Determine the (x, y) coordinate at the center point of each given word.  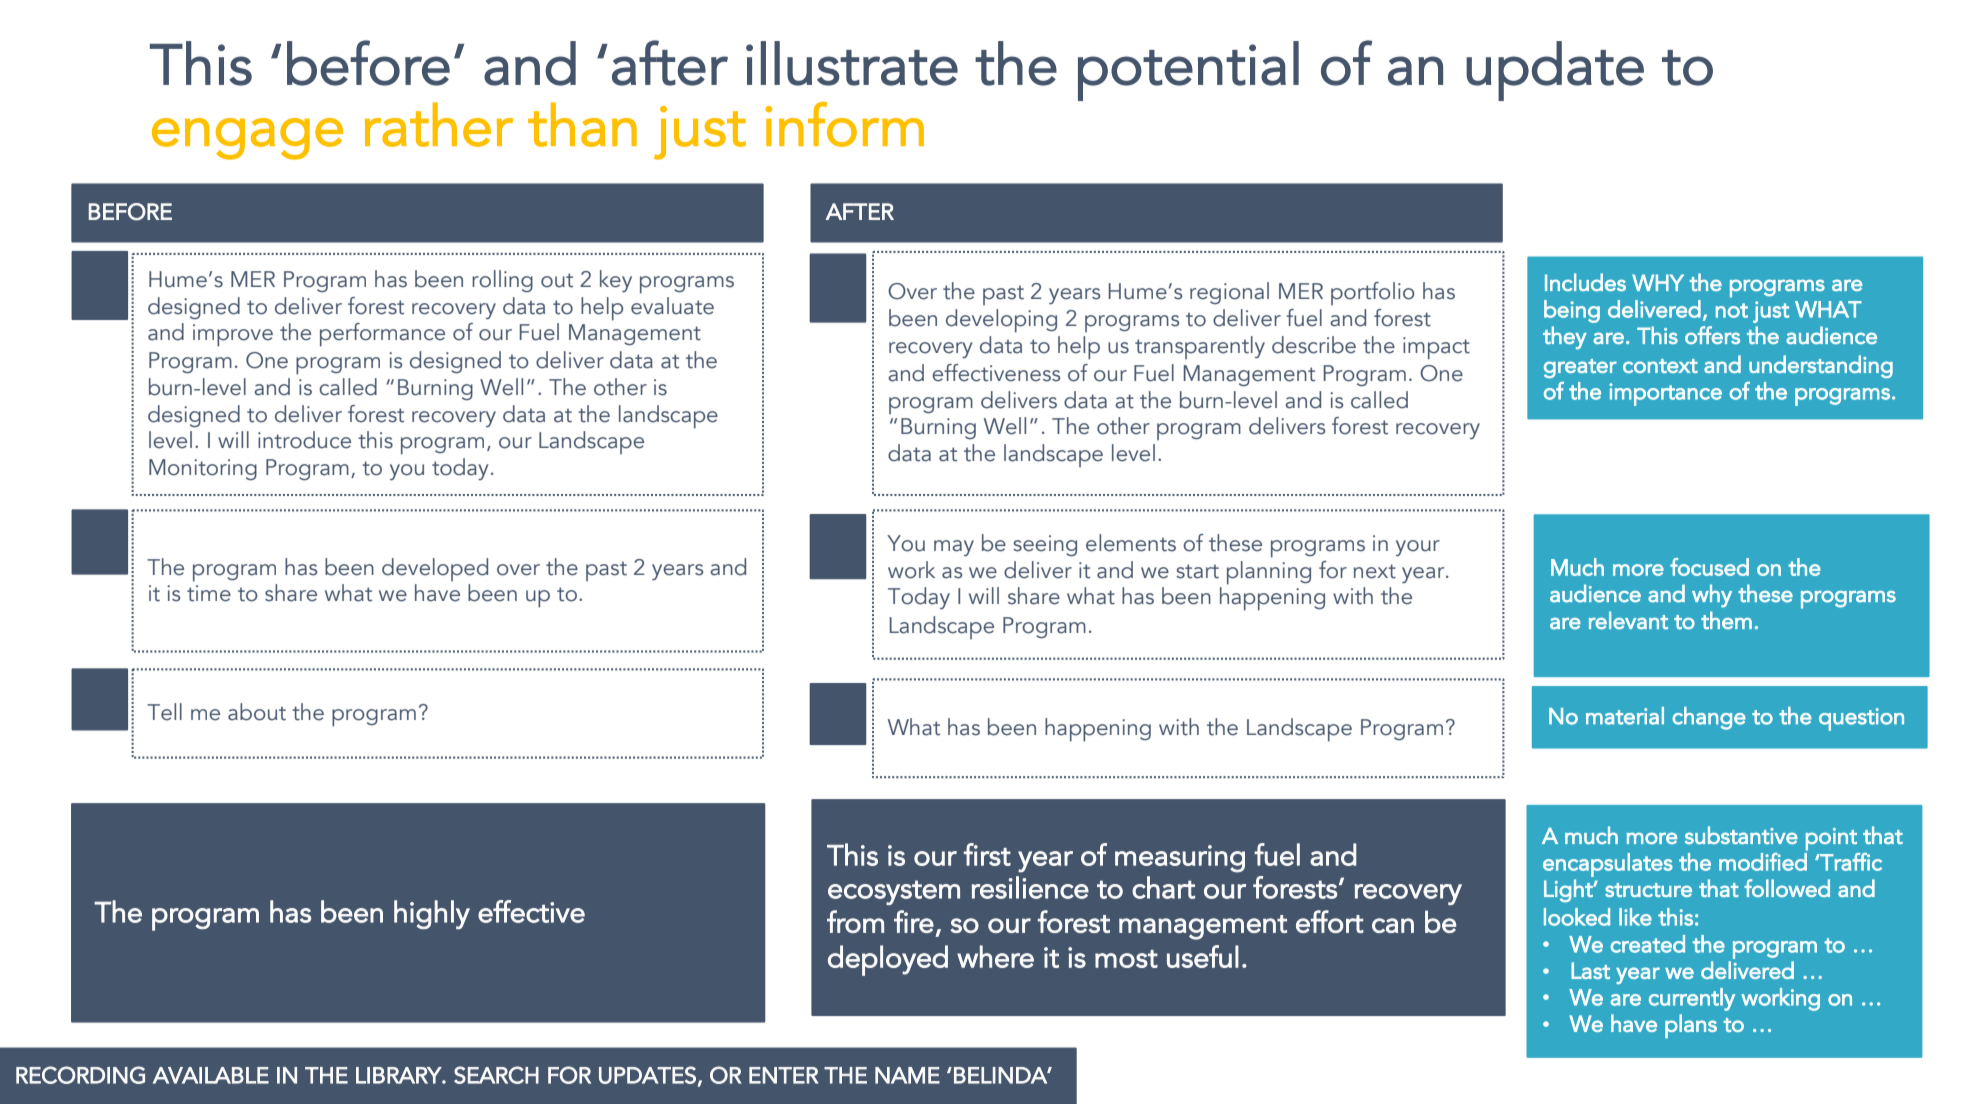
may (954, 548)
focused (1709, 567)
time (209, 593)
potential (1188, 71)
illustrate (852, 63)
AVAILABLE (211, 1075)
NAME (907, 1075)
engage (247, 139)
